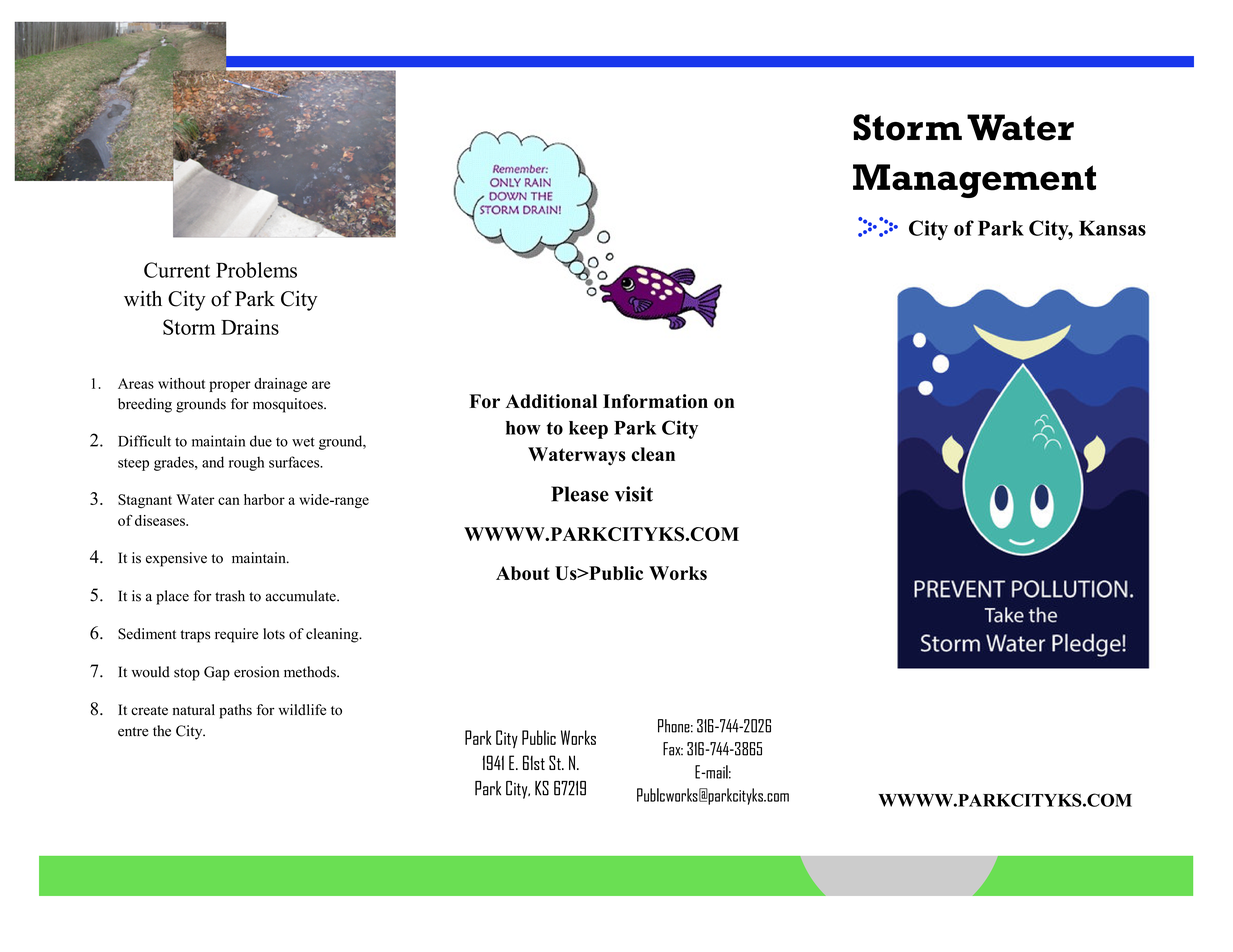  I want to click on wildlife, so click(302, 710).
